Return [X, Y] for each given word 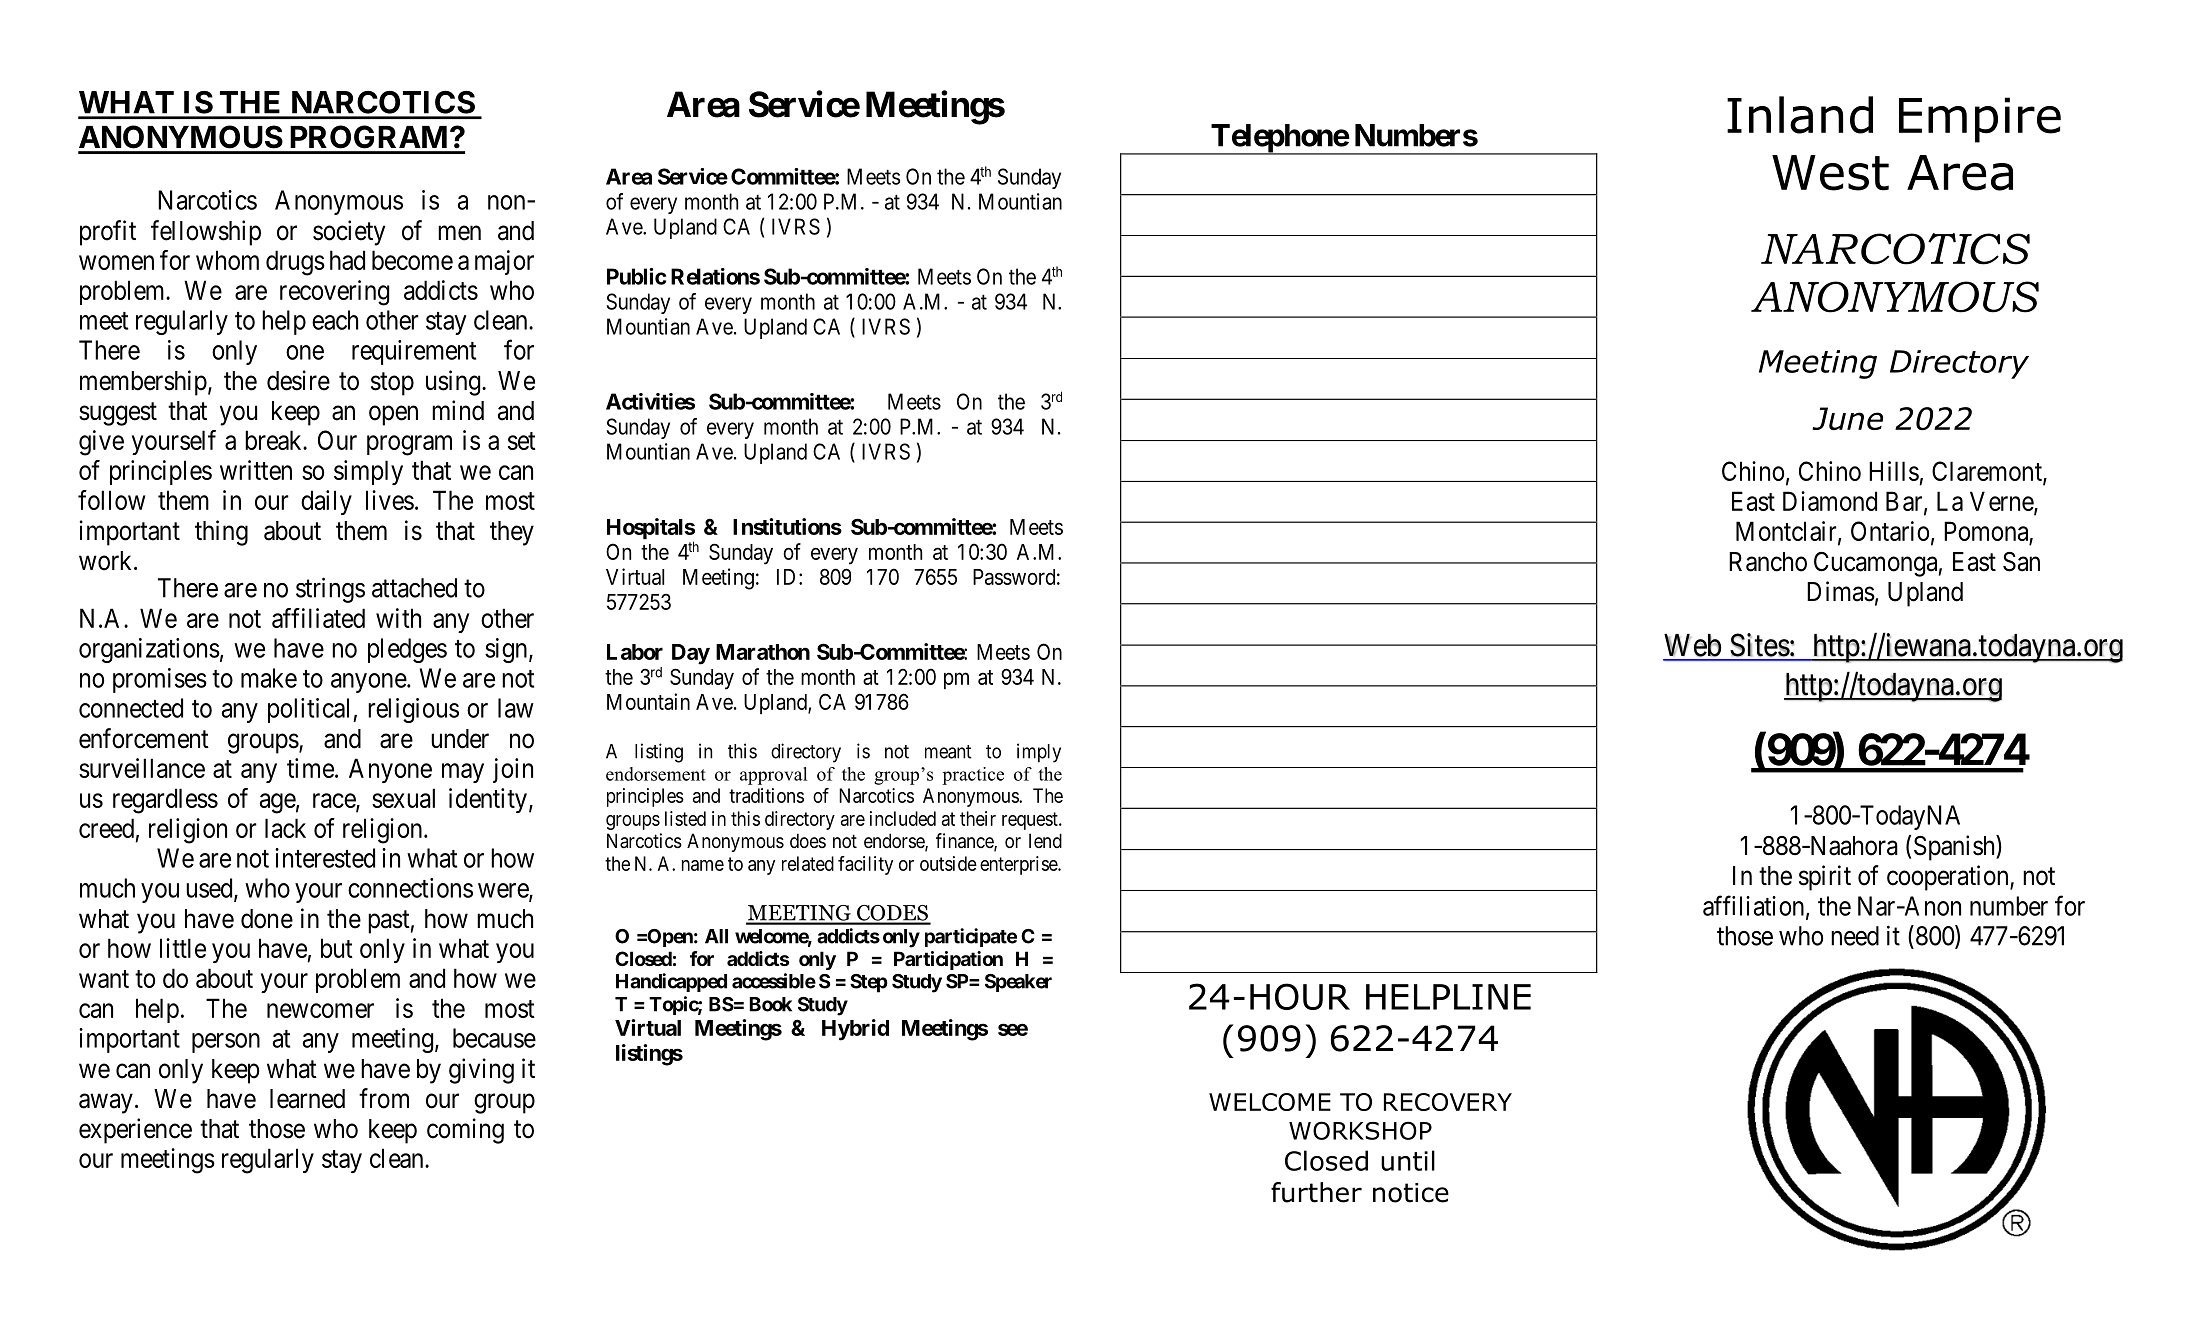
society [349, 233]
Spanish [1955, 848]
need [1855, 936]
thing [221, 533]
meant [948, 752]
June [1847, 419]
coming [465, 1131]
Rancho [1768, 562]
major [504, 262]
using [454, 383]
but [337, 948]
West [1830, 173]
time [310, 768]
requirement [414, 352]
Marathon [763, 652]
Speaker [1018, 983]
